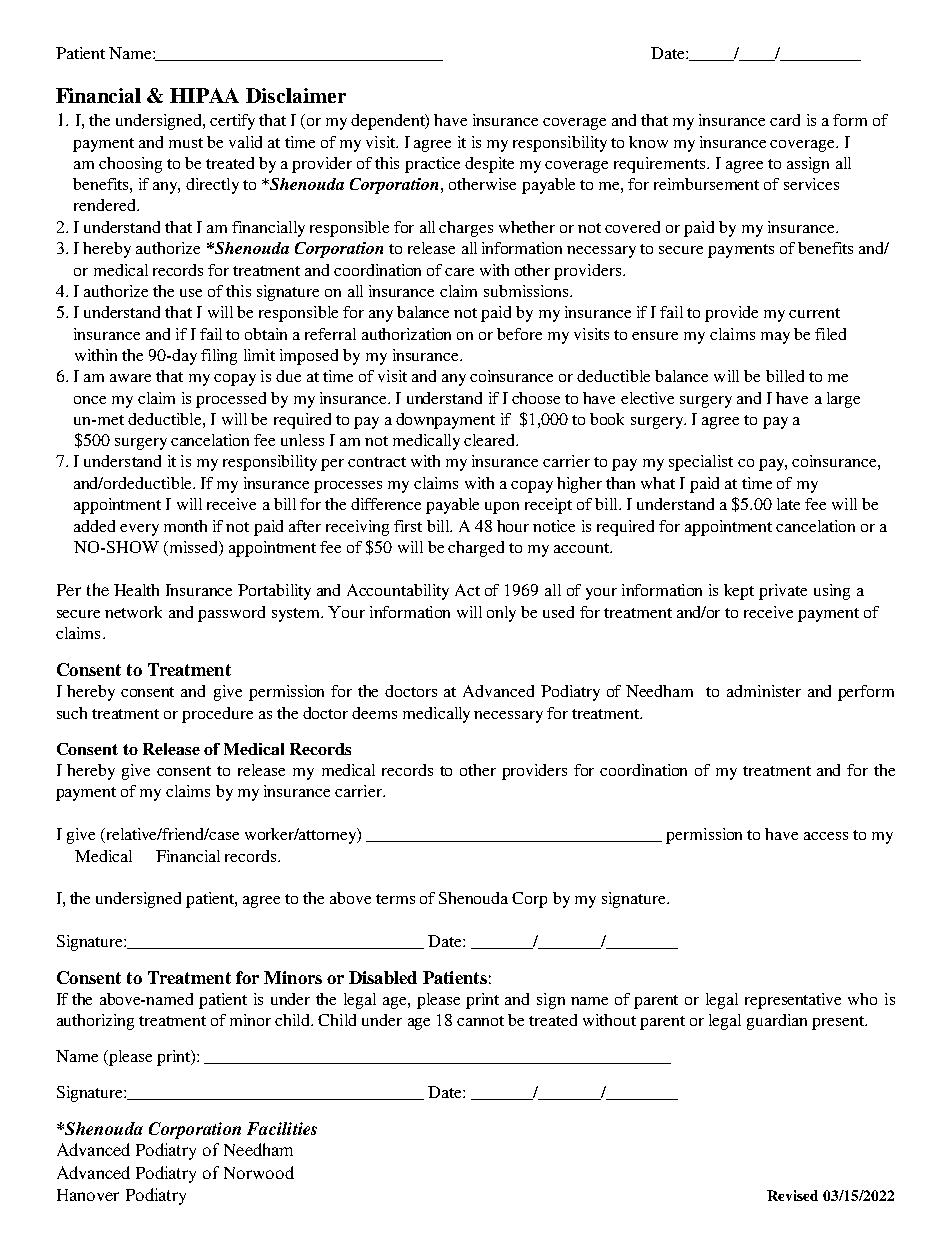 This document has width=952, height=1233. I want to click on Revised, so click(792, 1195).
